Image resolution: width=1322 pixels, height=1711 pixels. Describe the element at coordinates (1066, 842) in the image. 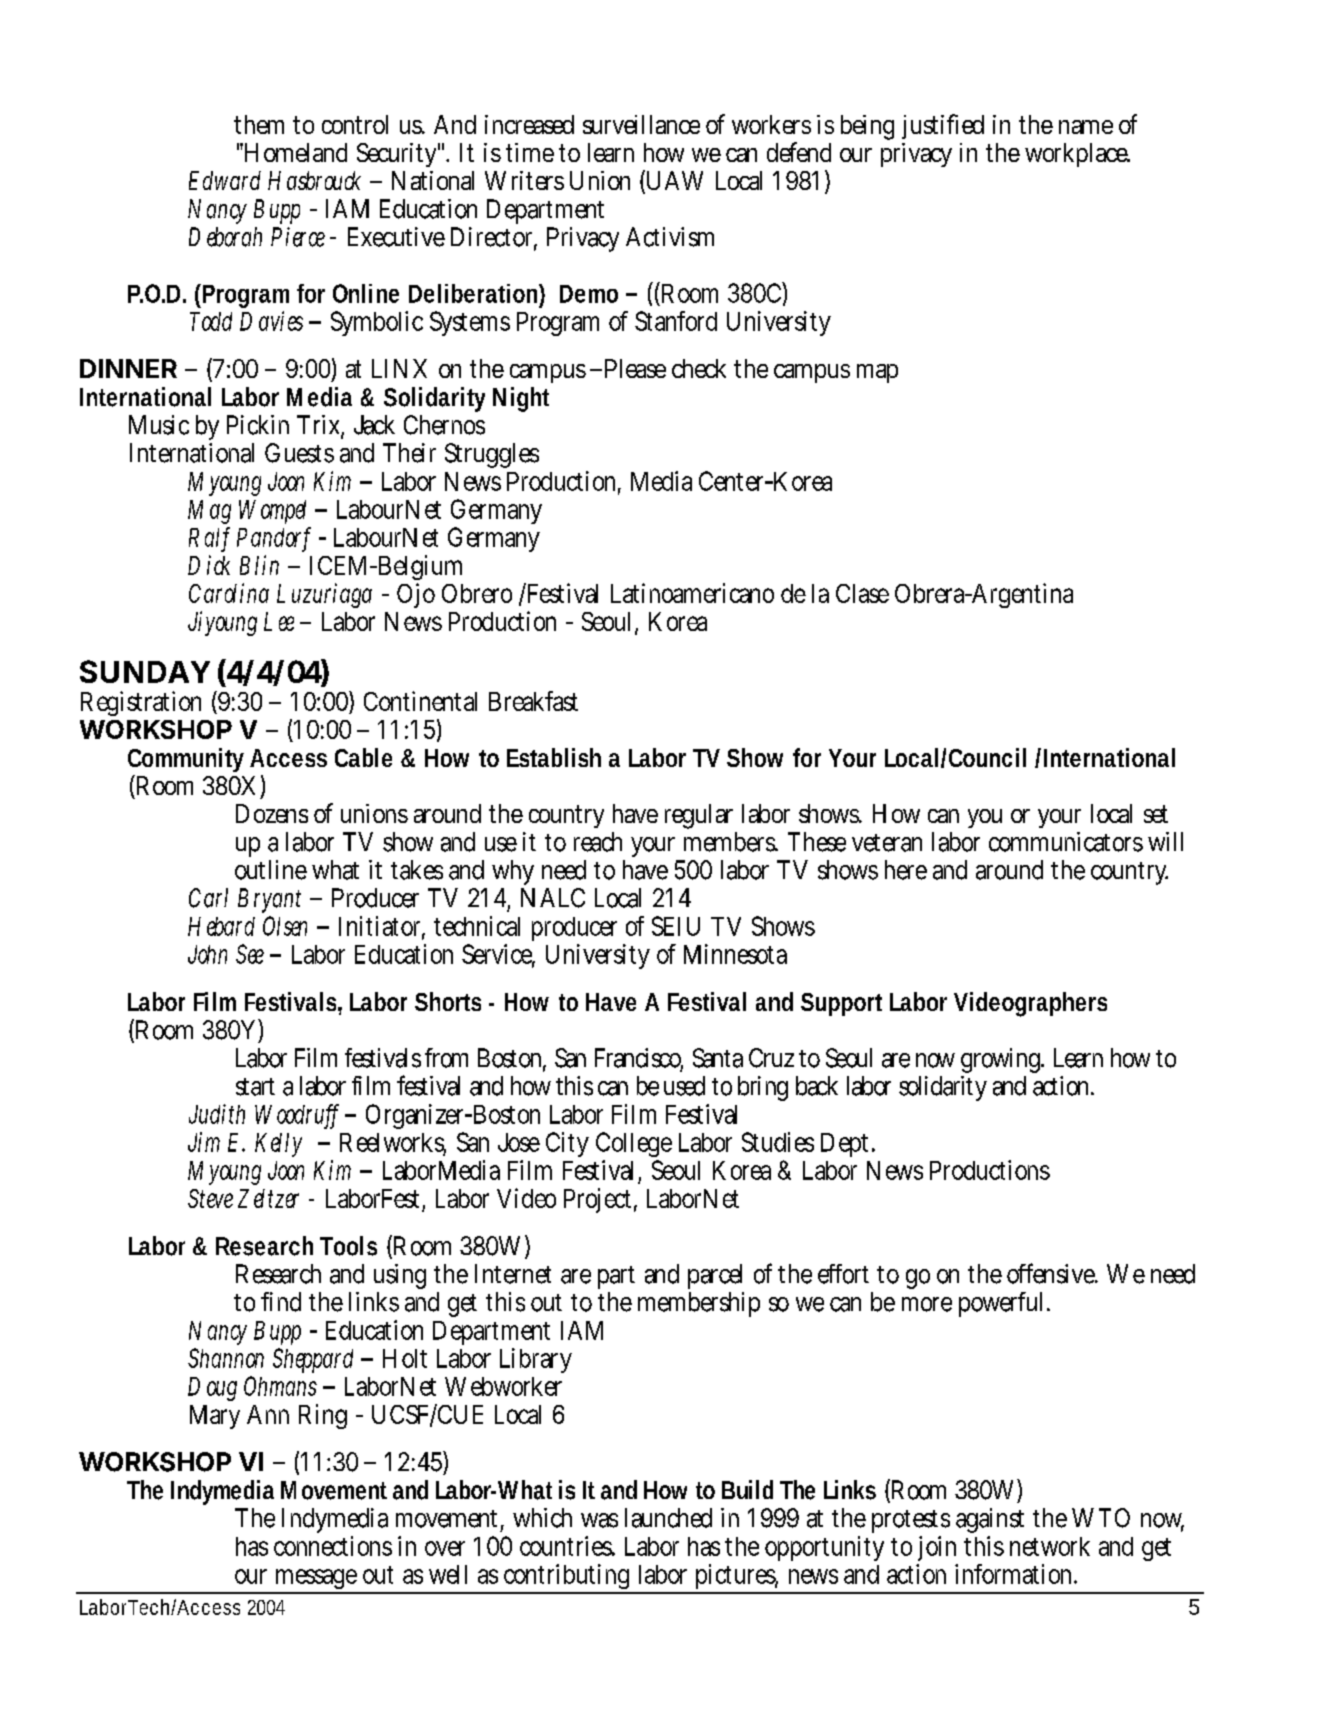

I see `communicators` at that location.
